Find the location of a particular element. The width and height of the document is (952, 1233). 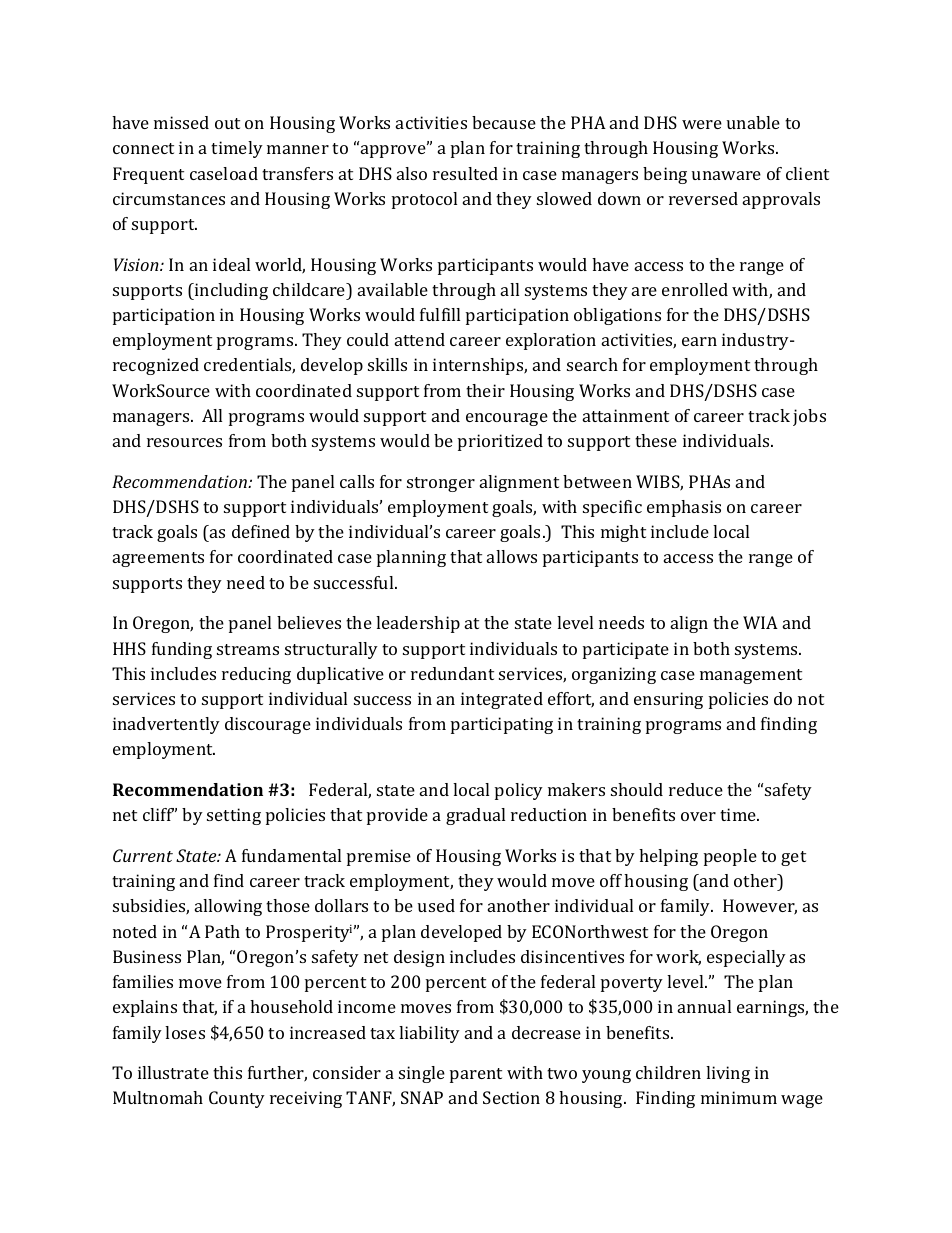

out is located at coordinates (227, 123).
